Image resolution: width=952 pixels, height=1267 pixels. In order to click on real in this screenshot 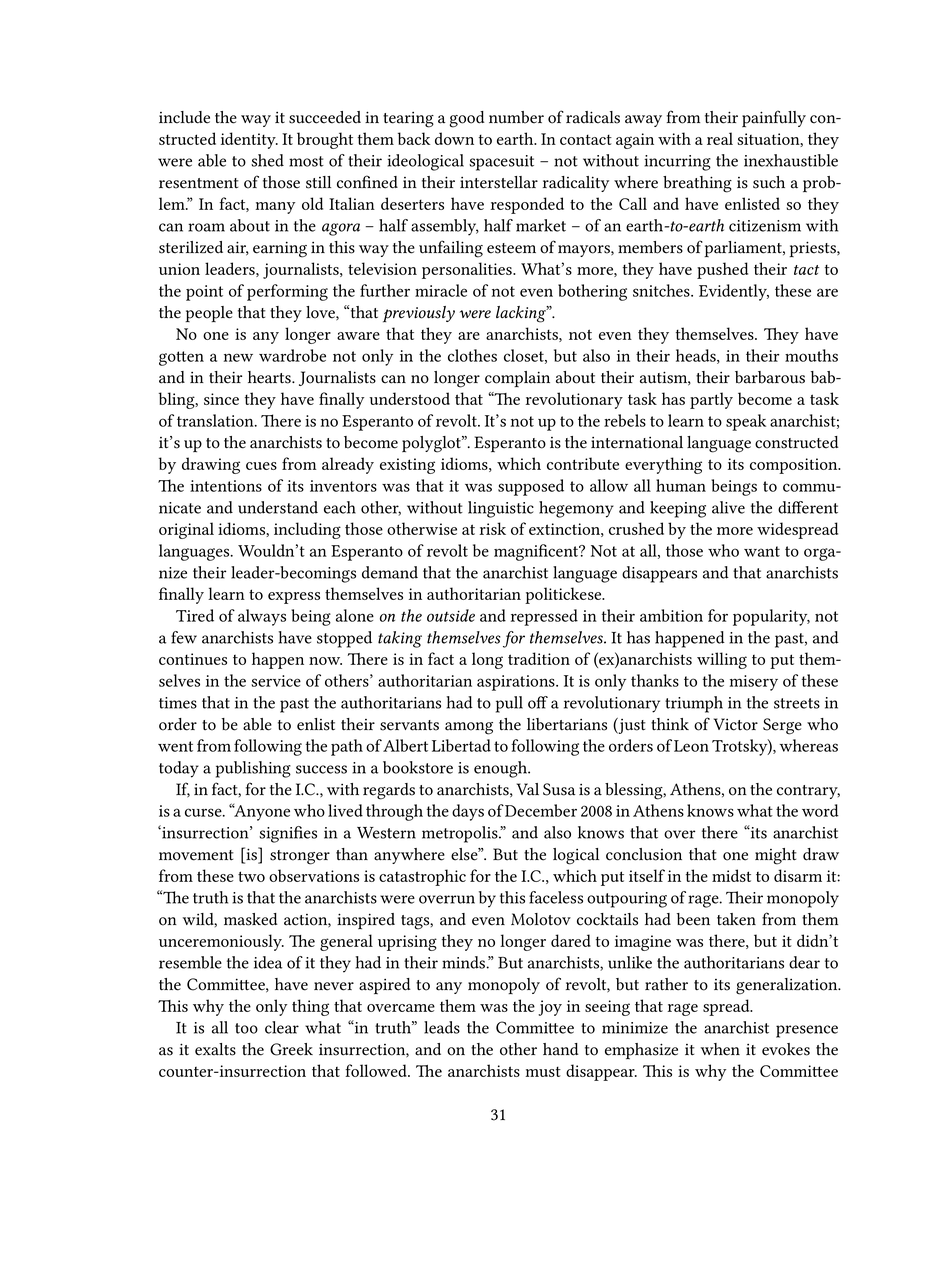, I will do `click(720, 138)`.
